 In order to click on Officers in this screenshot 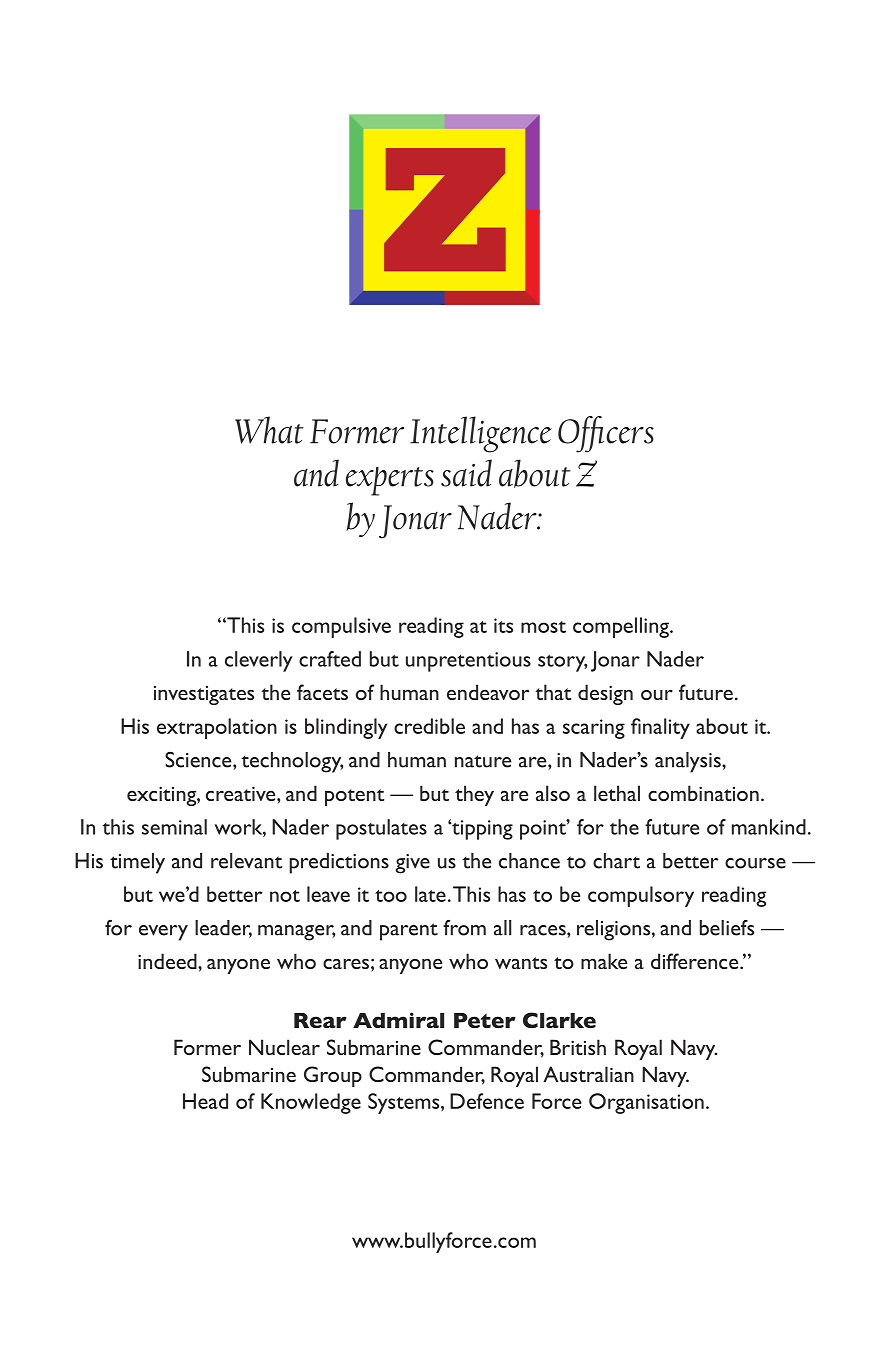, I will do `click(606, 434)`.
